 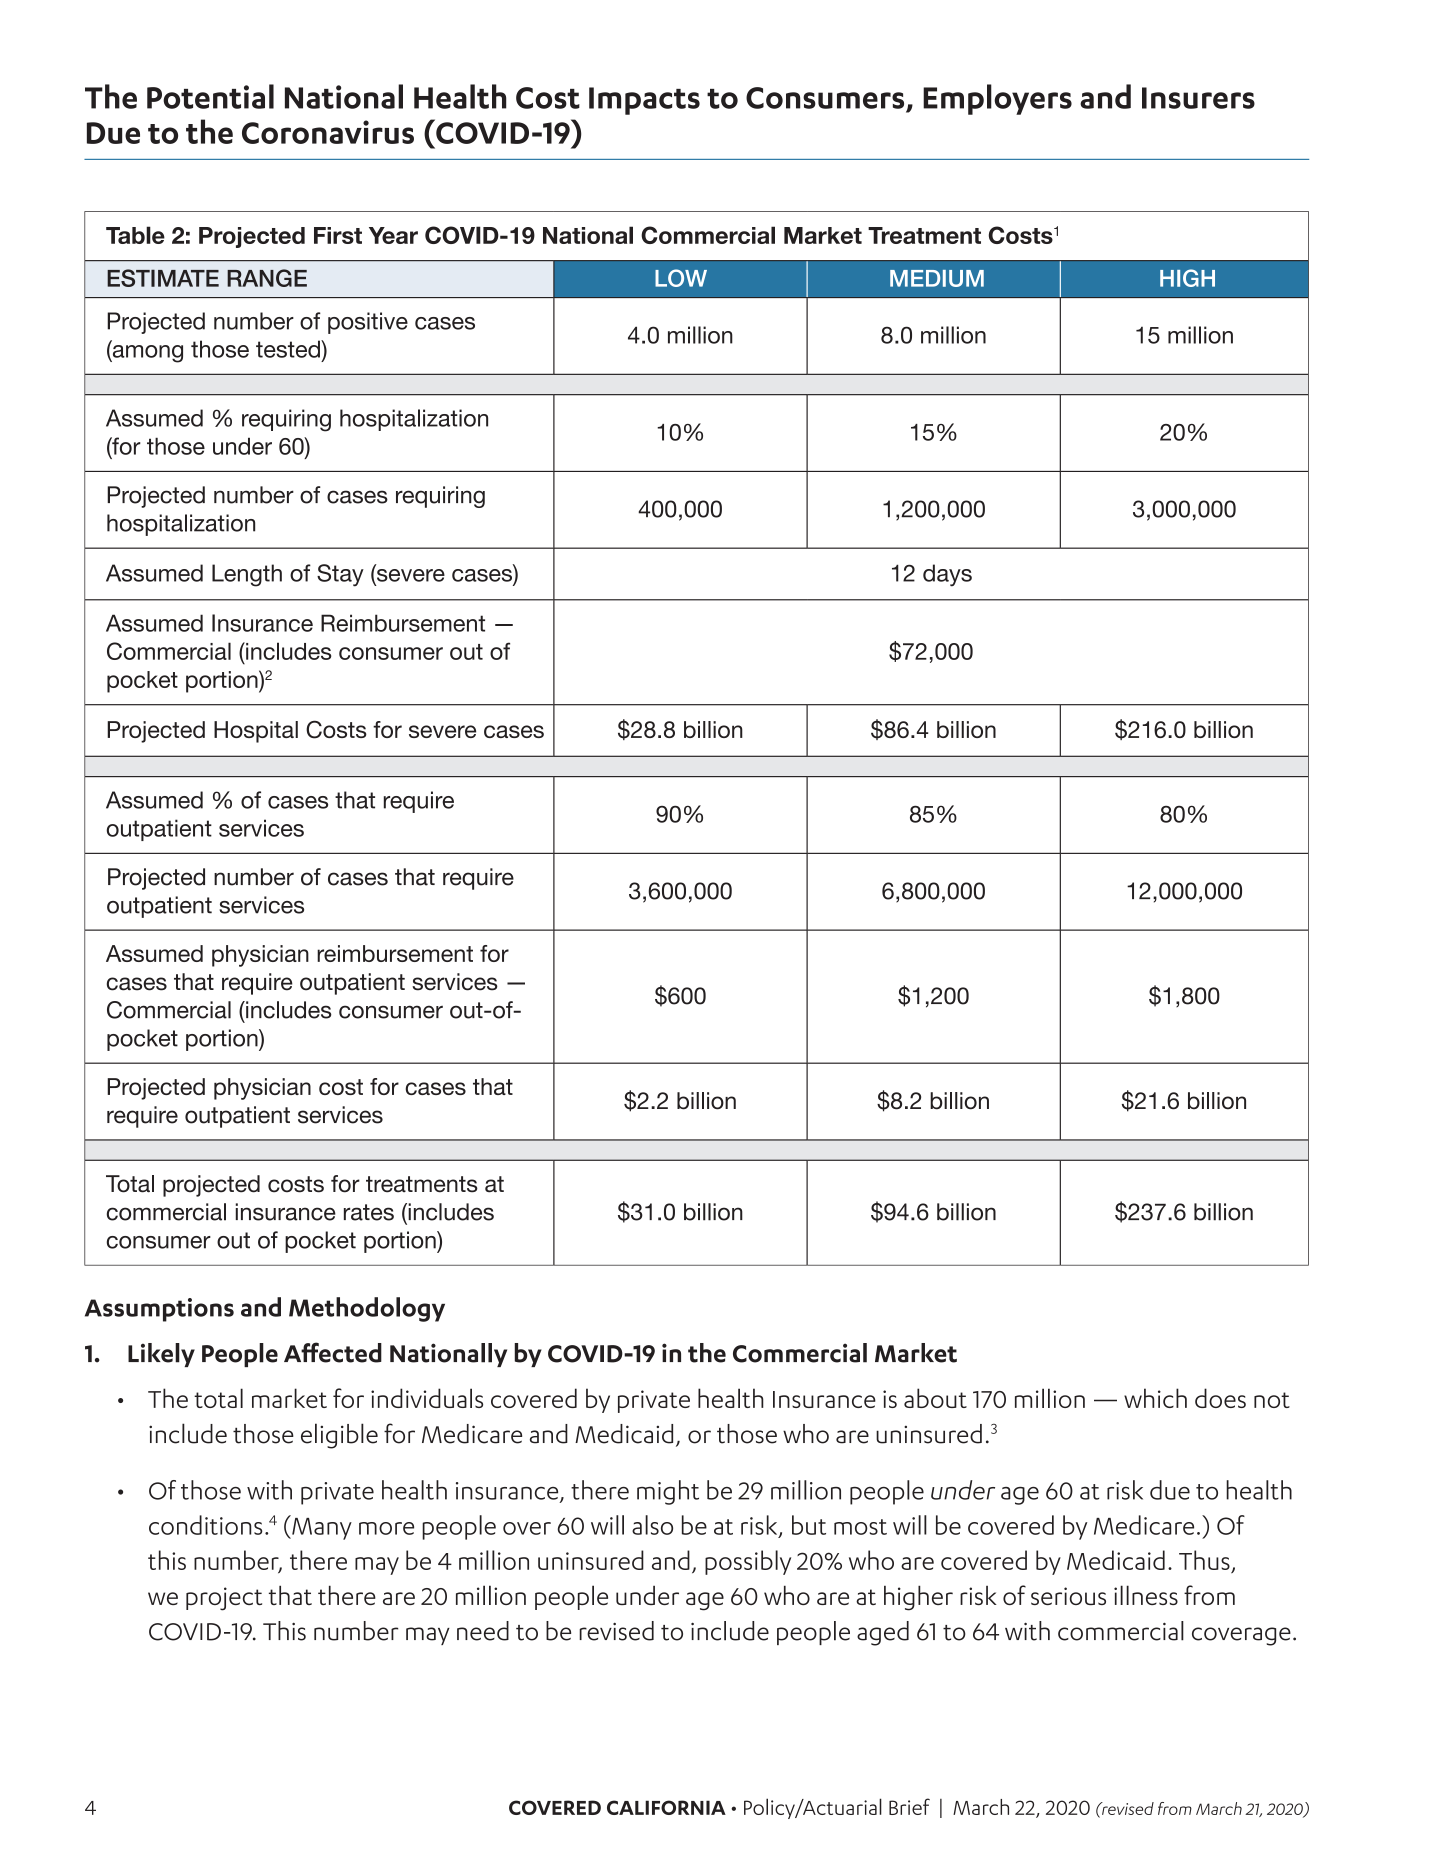 What do you see at coordinates (328, 132) in the page?
I see `Coronavirus` at bounding box center [328, 132].
